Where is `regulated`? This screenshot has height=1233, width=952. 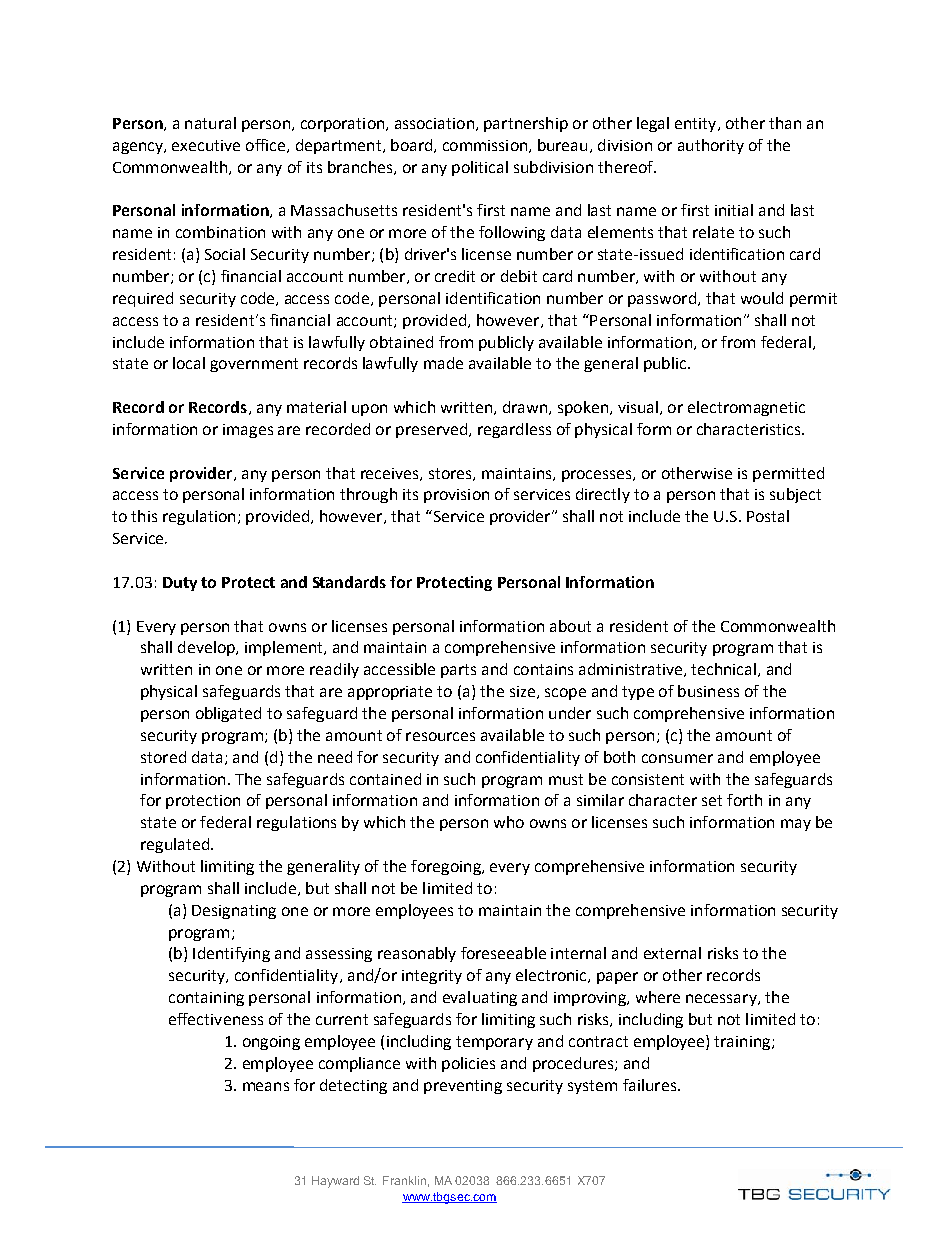 regulated is located at coordinates (175, 845).
